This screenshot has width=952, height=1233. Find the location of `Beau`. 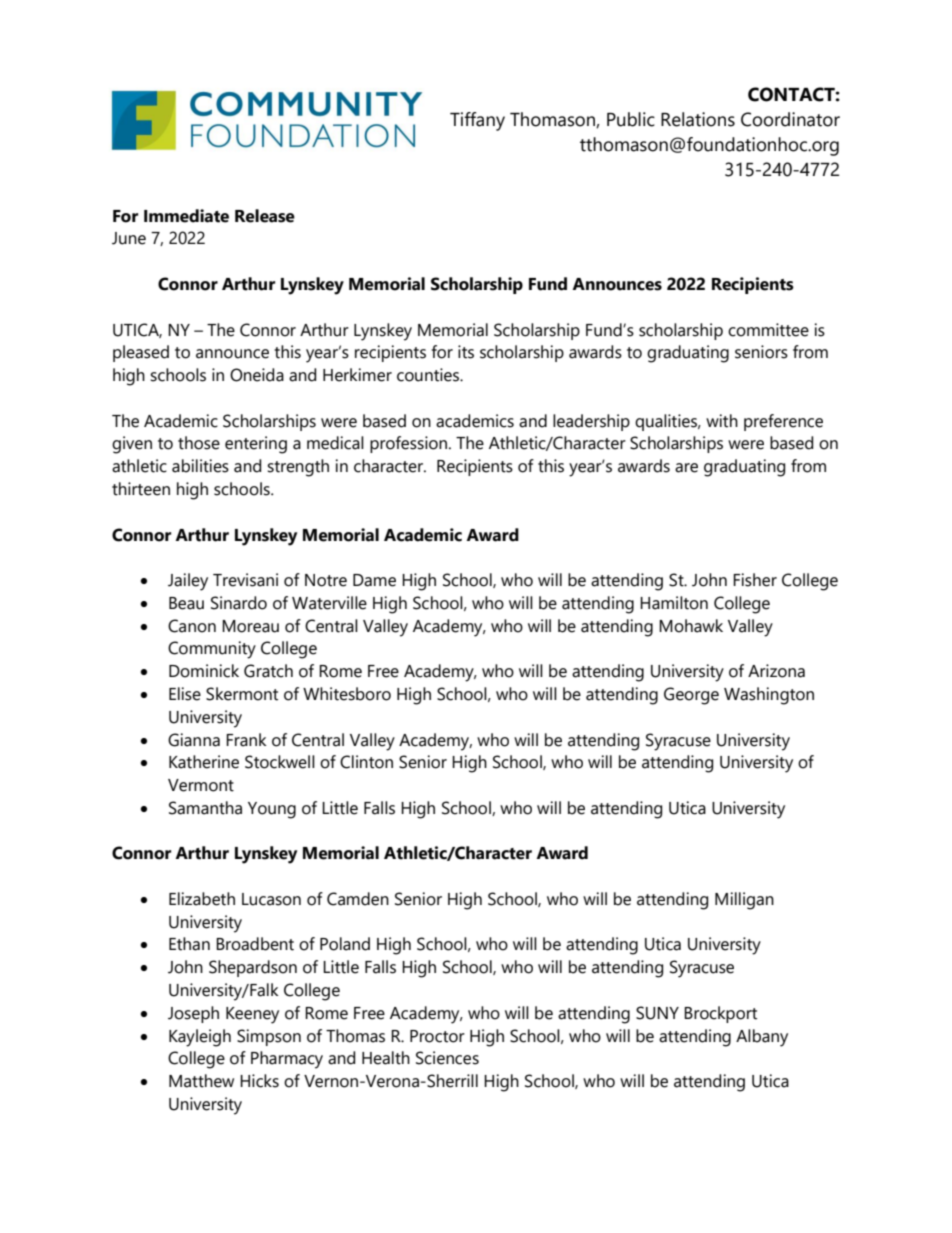

Beau is located at coordinates (186, 603).
